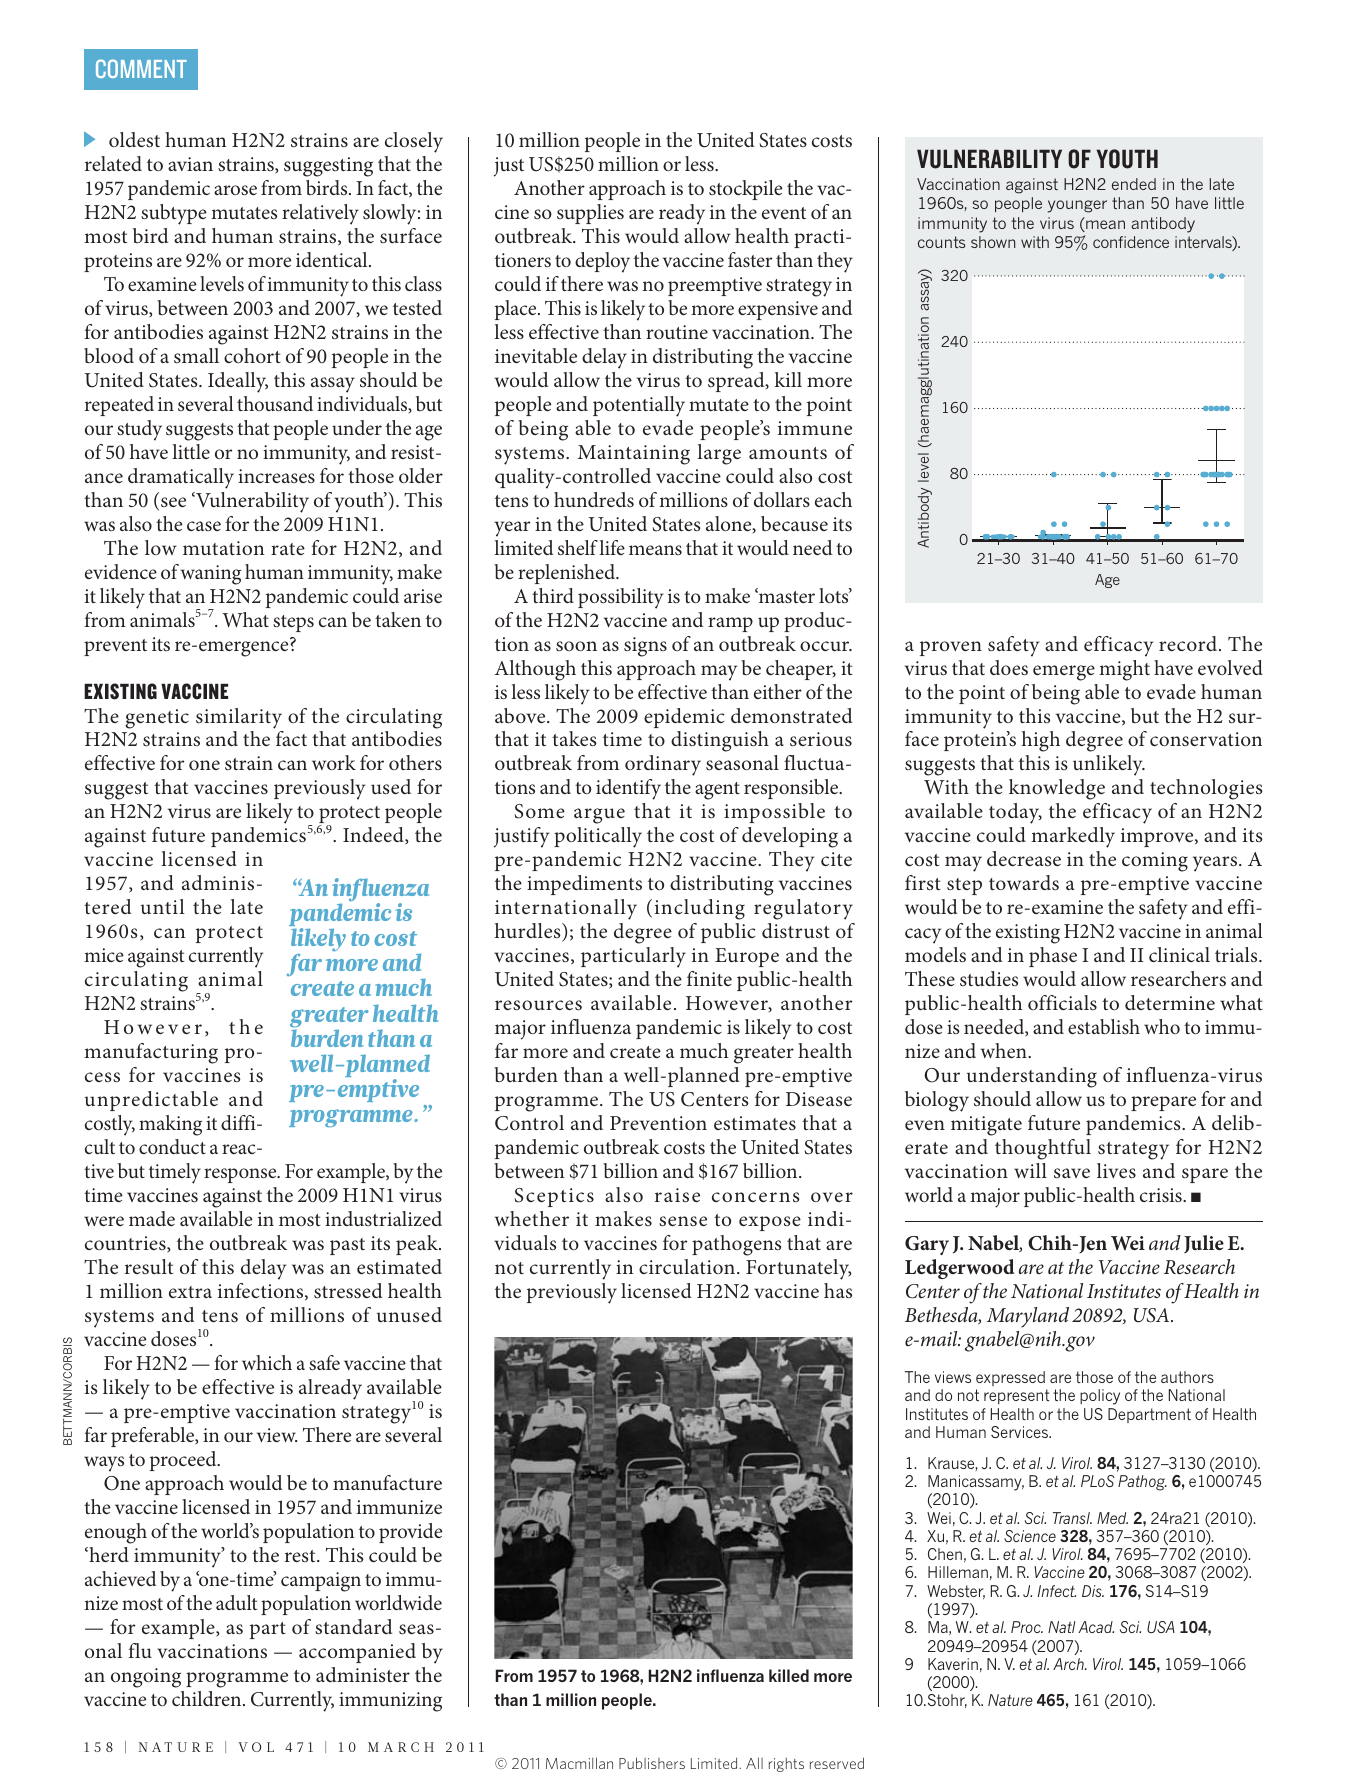  I want to click on ended, so click(1134, 184).
